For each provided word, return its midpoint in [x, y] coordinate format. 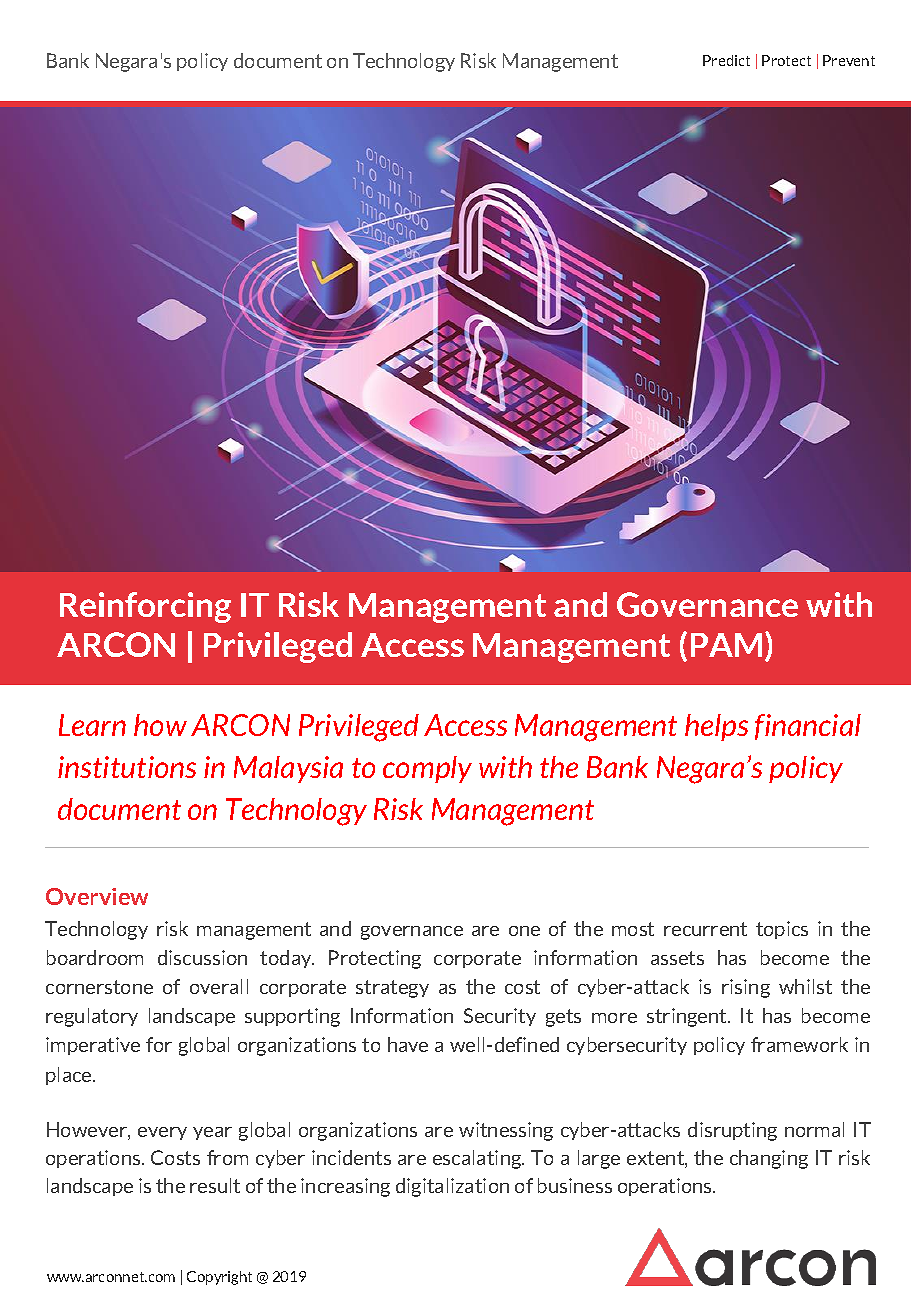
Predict [726, 60]
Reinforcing [145, 607]
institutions [127, 767]
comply [427, 769]
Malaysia [288, 769]
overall [219, 986]
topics [782, 930]
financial [808, 727]
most [633, 929]
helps [716, 727]
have [408, 1044]
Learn [92, 725]
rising [746, 988]
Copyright [219, 1278]
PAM [726, 645]
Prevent [849, 60]
